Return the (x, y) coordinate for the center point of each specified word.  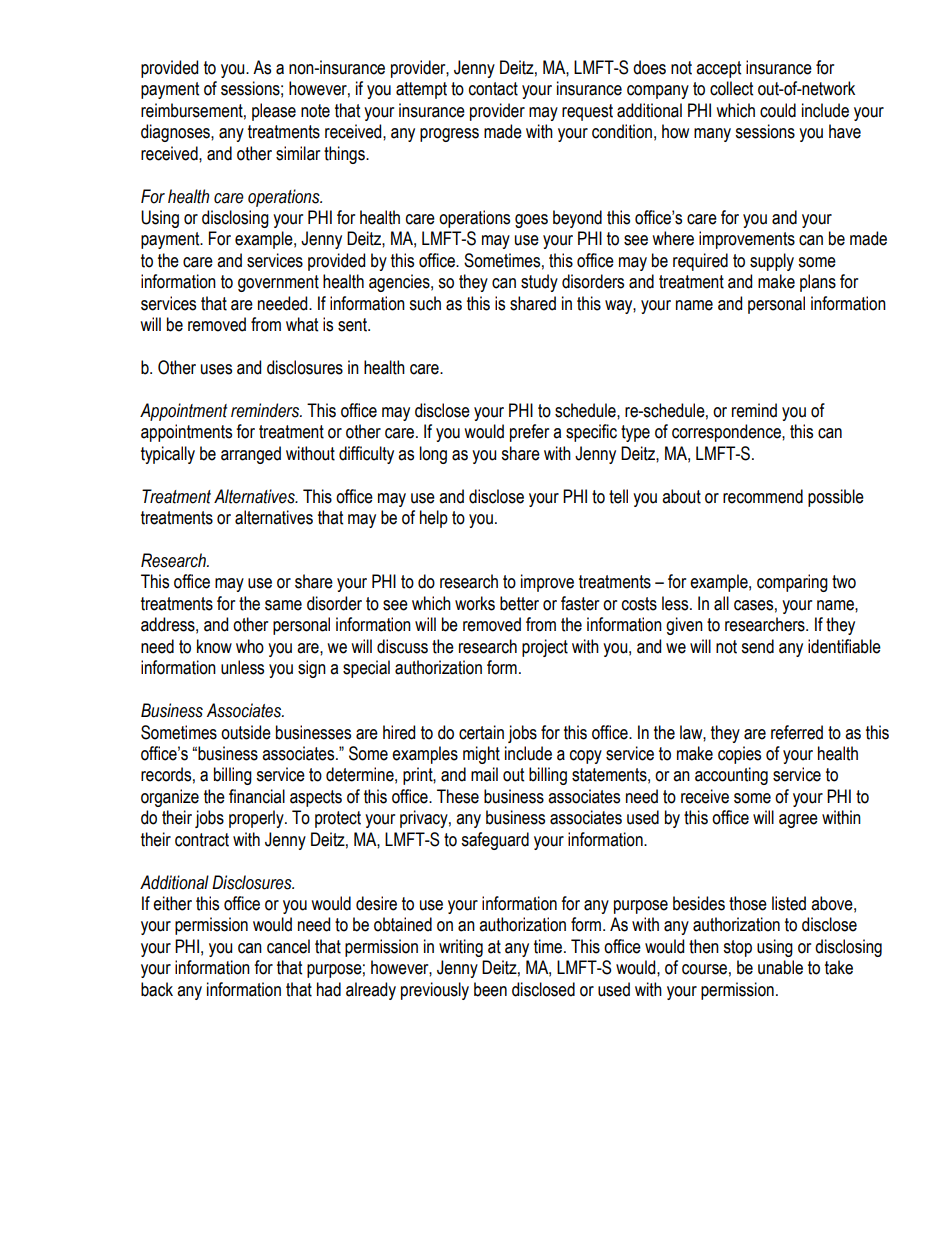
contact (493, 89)
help (434, 519)
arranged (251, 455)
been (490, 989)
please (274, 112)
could (778, 110)
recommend (763, 496)
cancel (288, 946)
